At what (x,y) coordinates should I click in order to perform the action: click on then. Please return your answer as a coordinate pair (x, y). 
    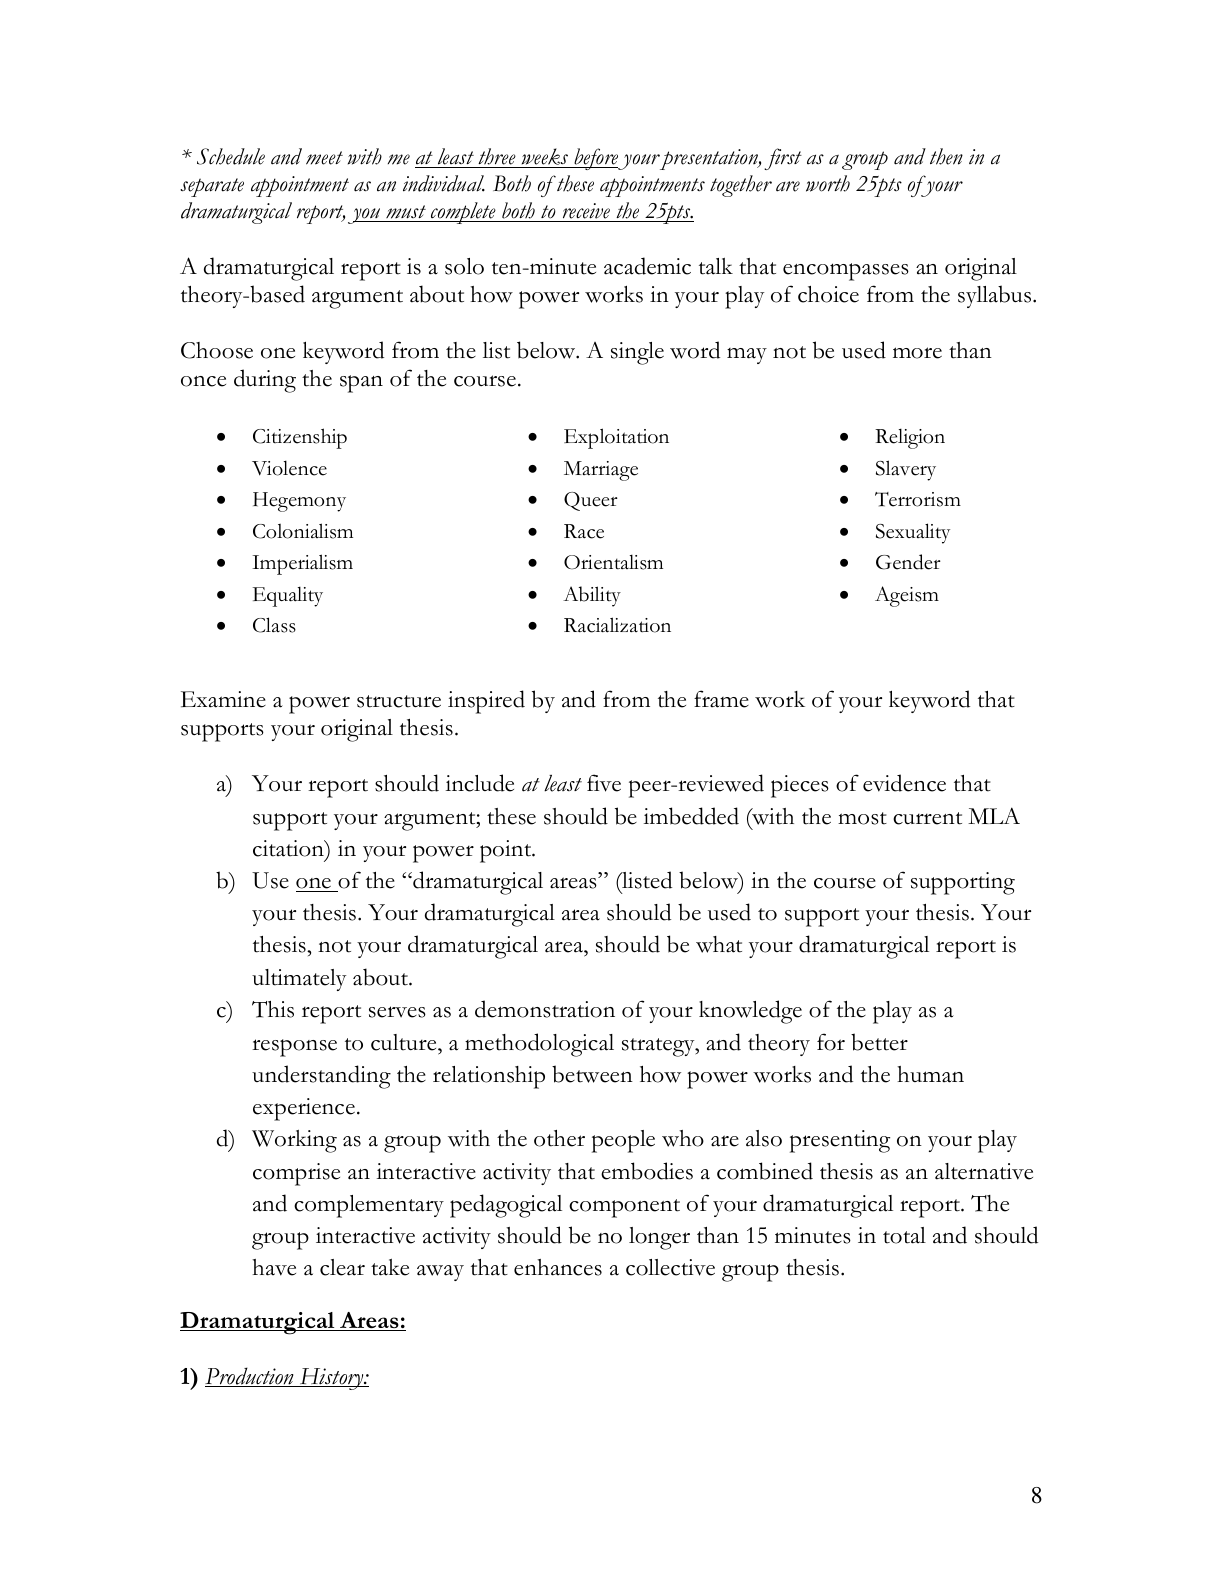
    Looking at the image, I should click on (946, 156).
